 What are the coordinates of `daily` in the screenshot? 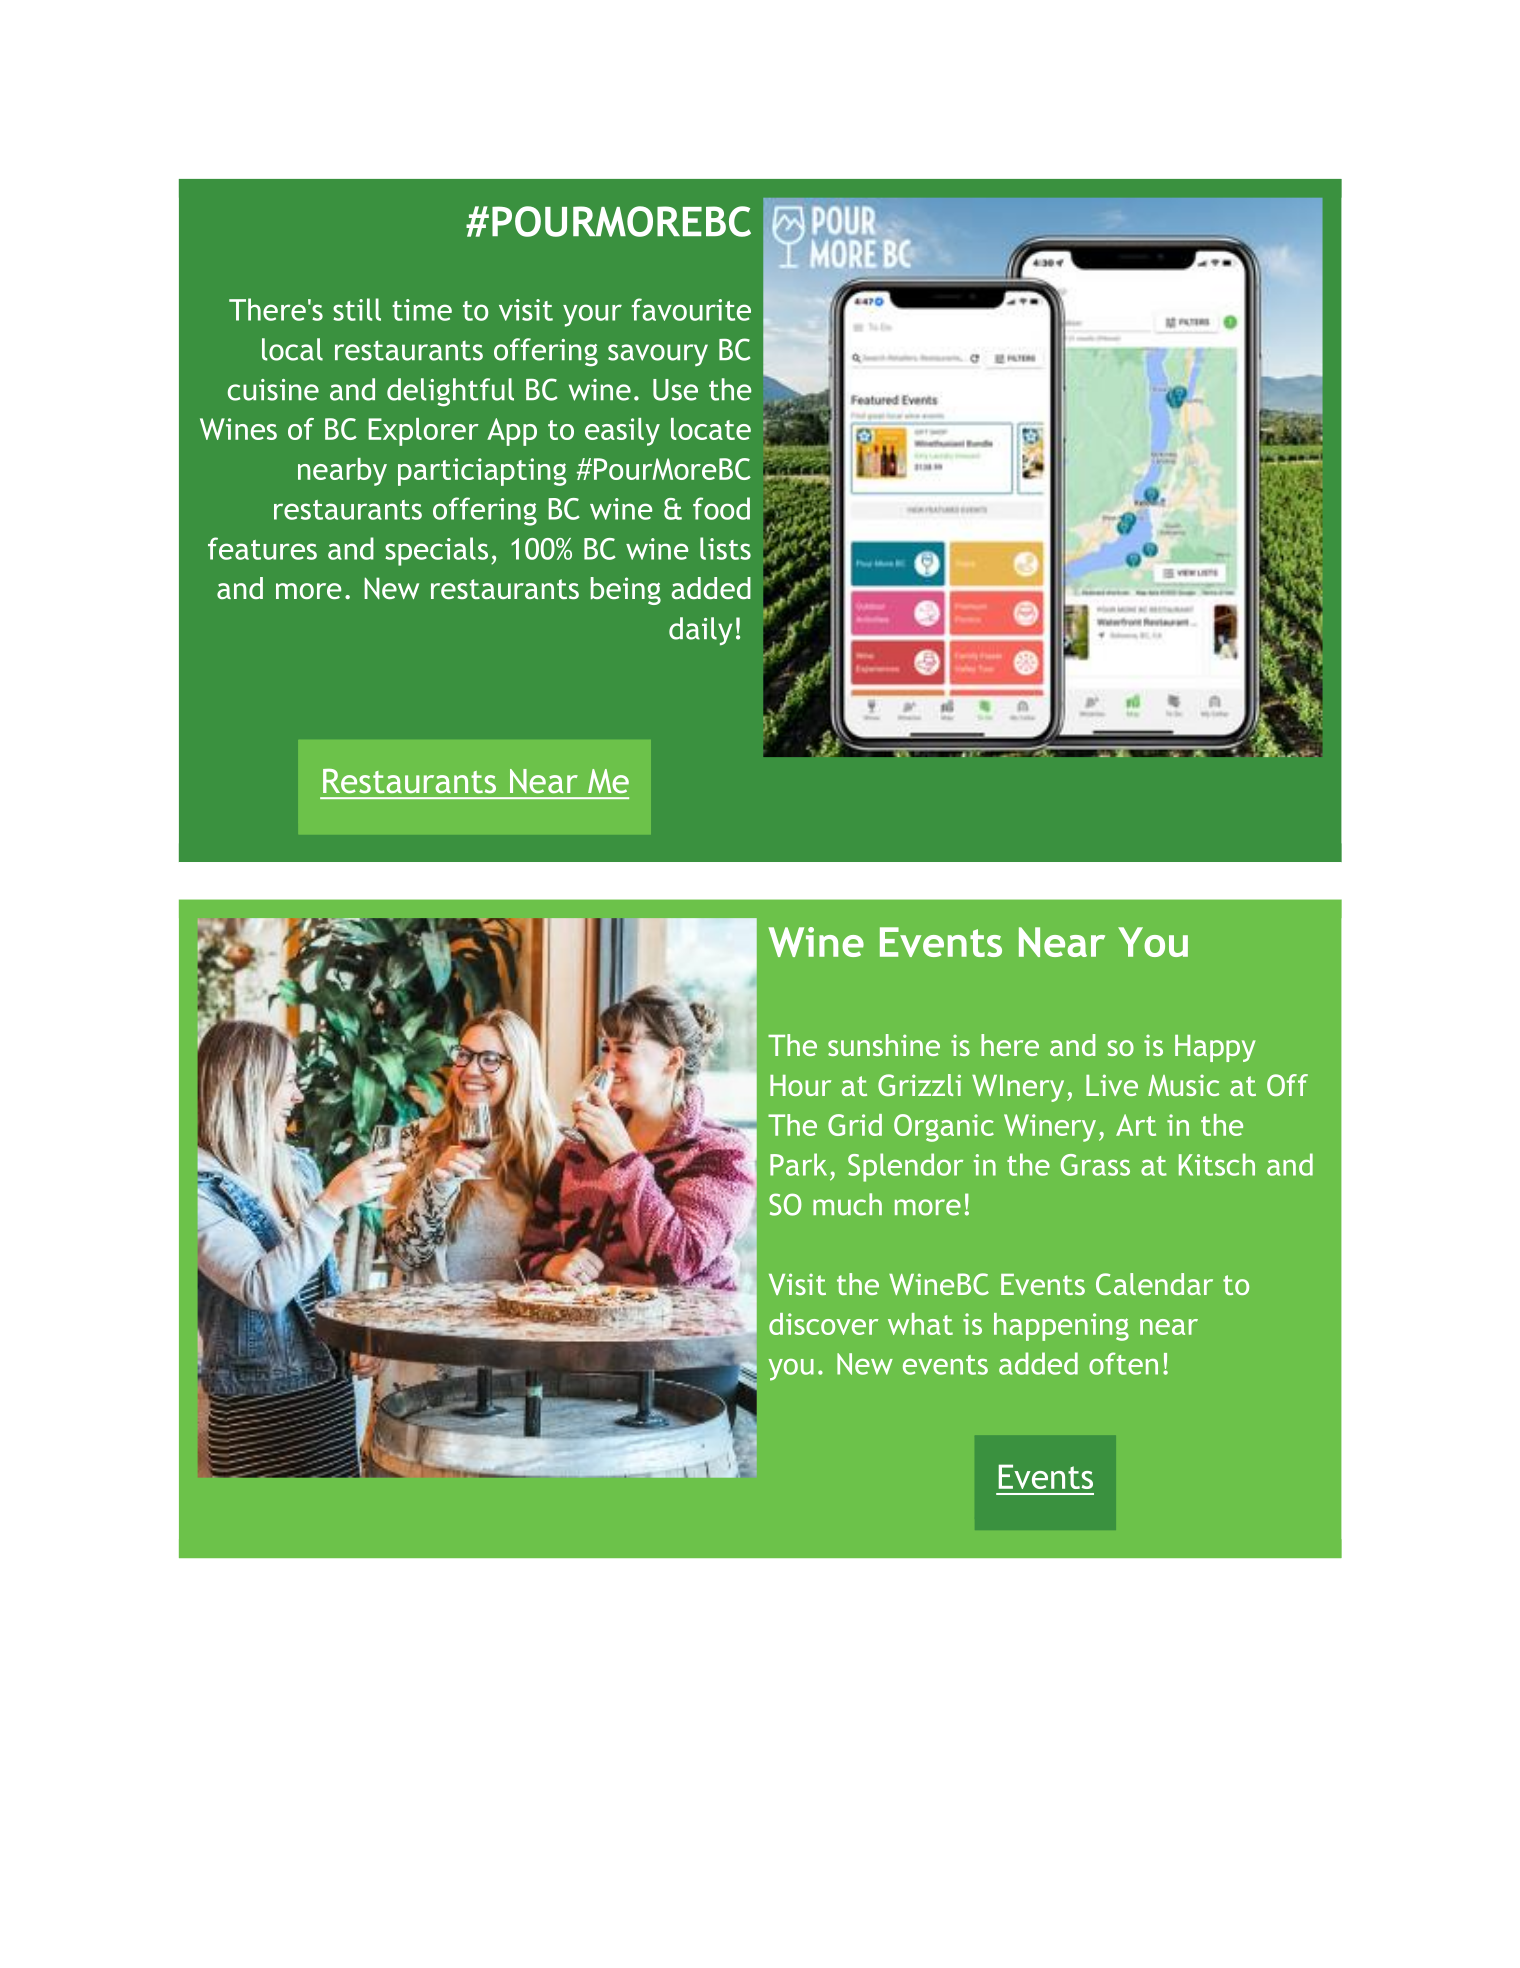 It's located at (700, 631).
